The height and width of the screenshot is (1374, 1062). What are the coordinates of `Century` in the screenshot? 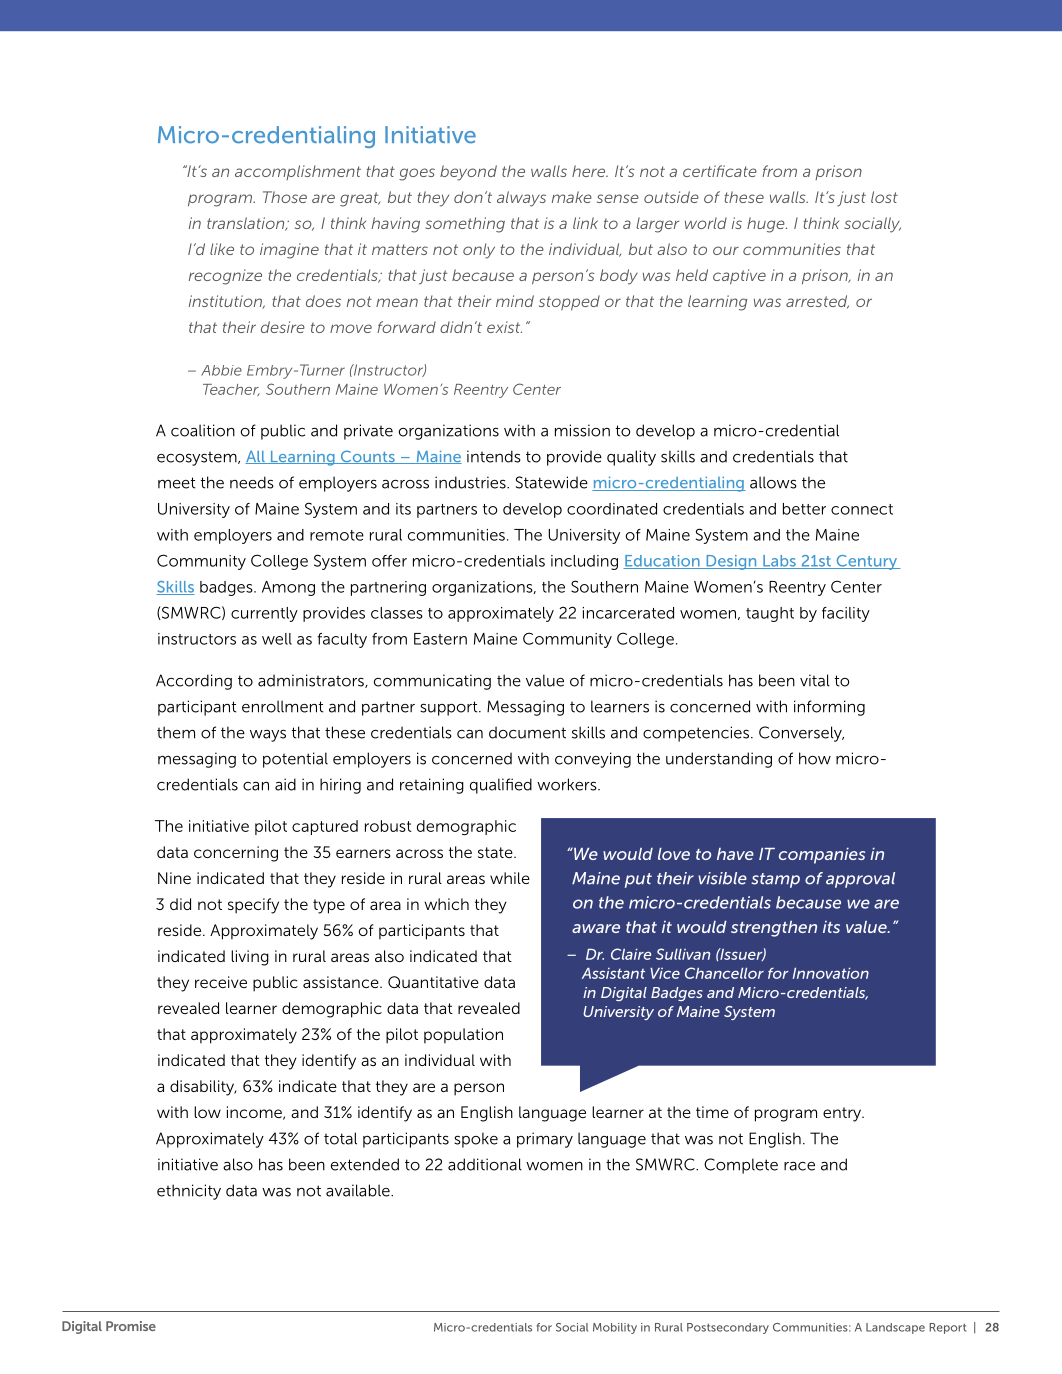 It's located at (867, 562).
